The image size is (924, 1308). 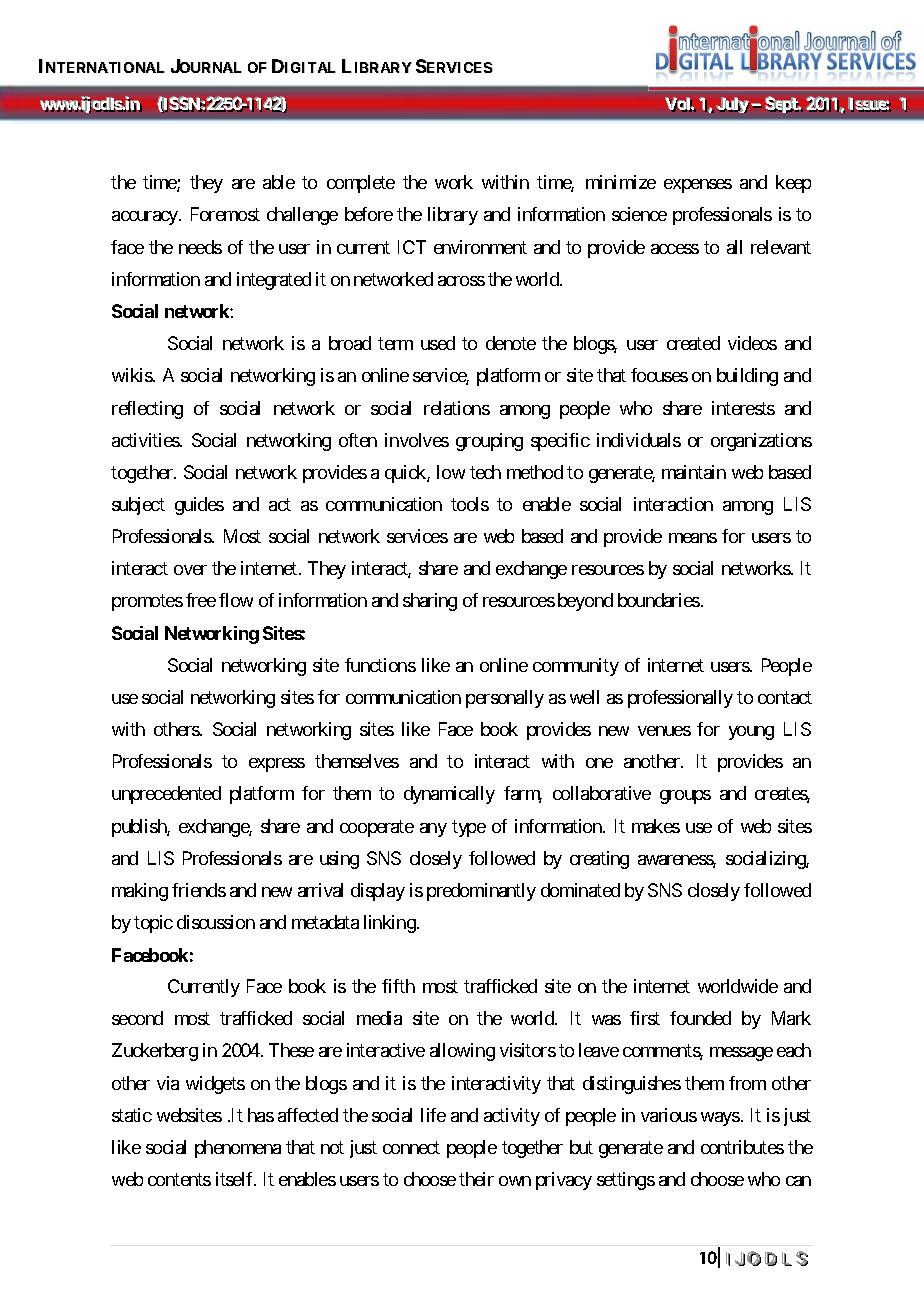 I want to click on expenses, so click(x=698, y=186).
